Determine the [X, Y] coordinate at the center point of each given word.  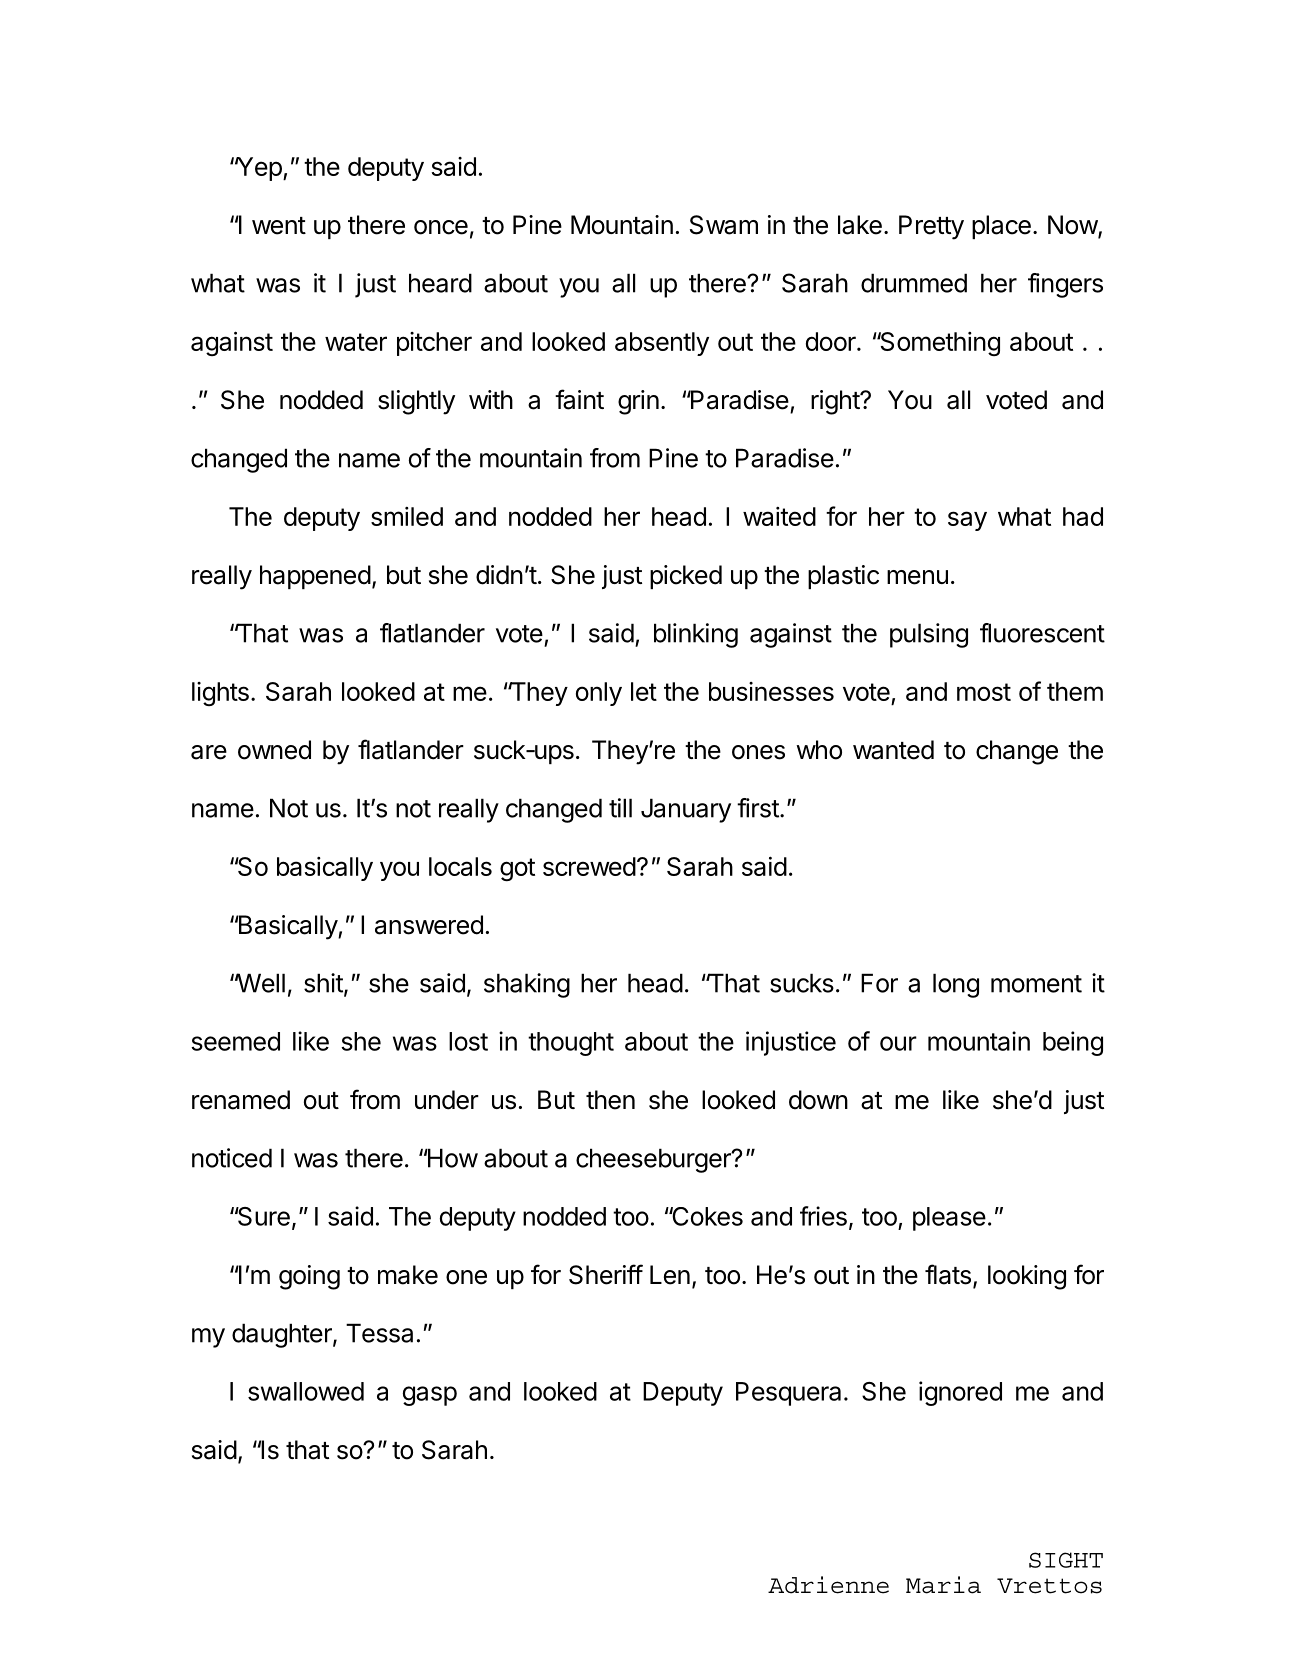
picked [686, 577]
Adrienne [828, 1585]
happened [315, 577]
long [956, 985]
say [967, 521]
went [279, 226]
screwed [589, 866]
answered [429, 925]
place [1001, 227]
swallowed [306, 1391]
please [949, 1219]
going [309, 1277]
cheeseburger [654, 1160]
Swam [724, 225]
